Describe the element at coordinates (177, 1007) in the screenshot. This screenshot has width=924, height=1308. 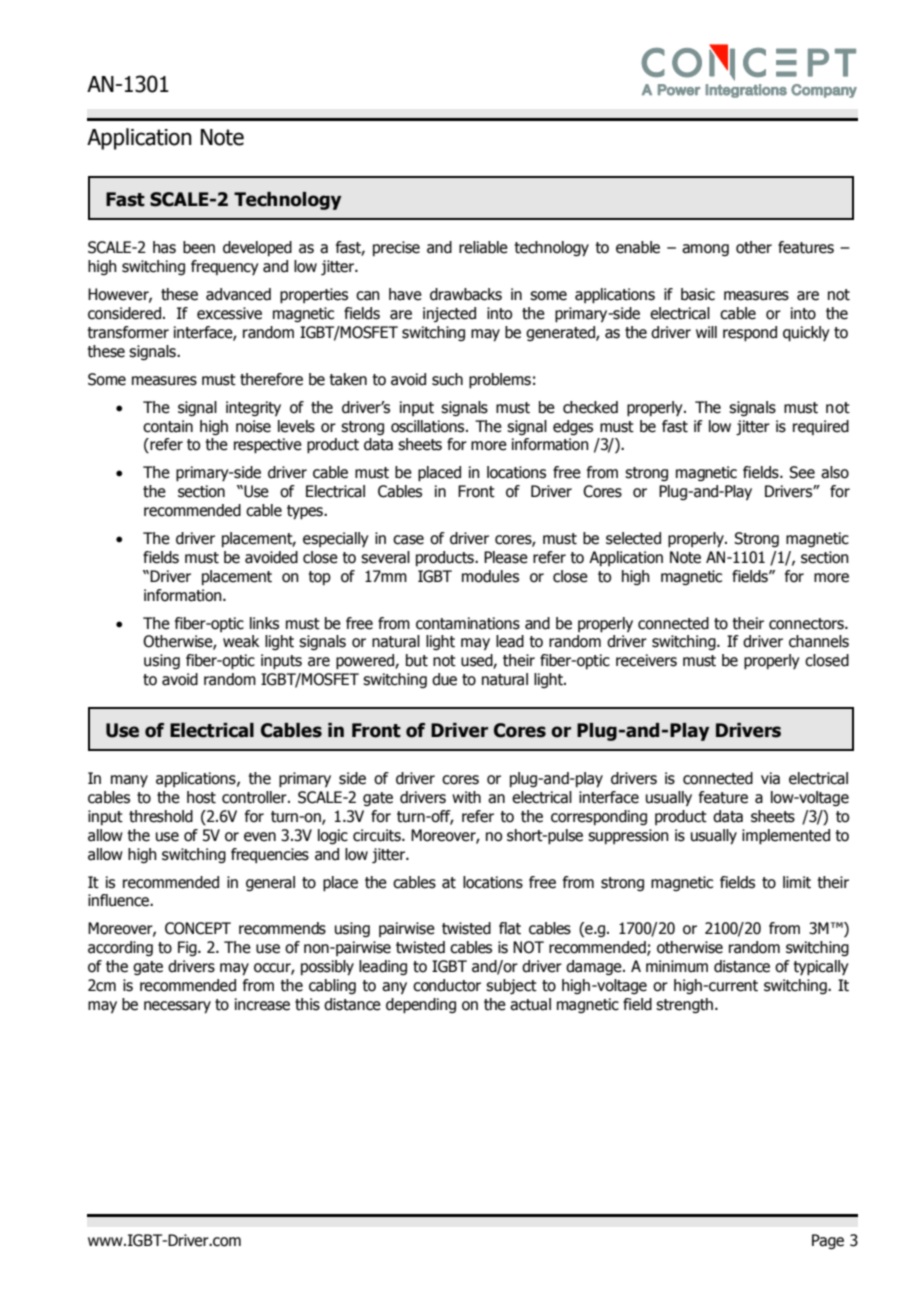
I see `necessary` at that location.
